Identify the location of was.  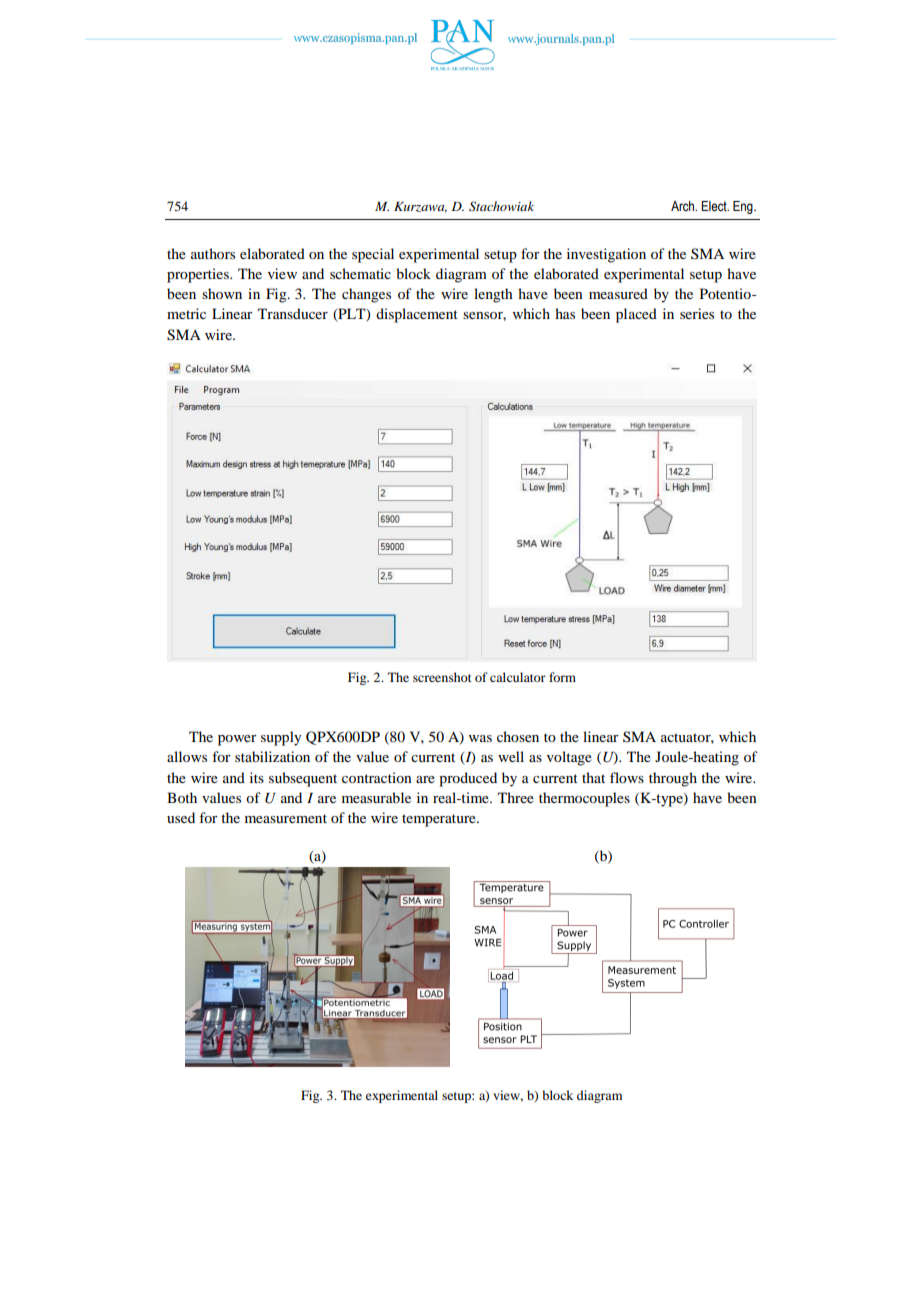
(480, 738).
